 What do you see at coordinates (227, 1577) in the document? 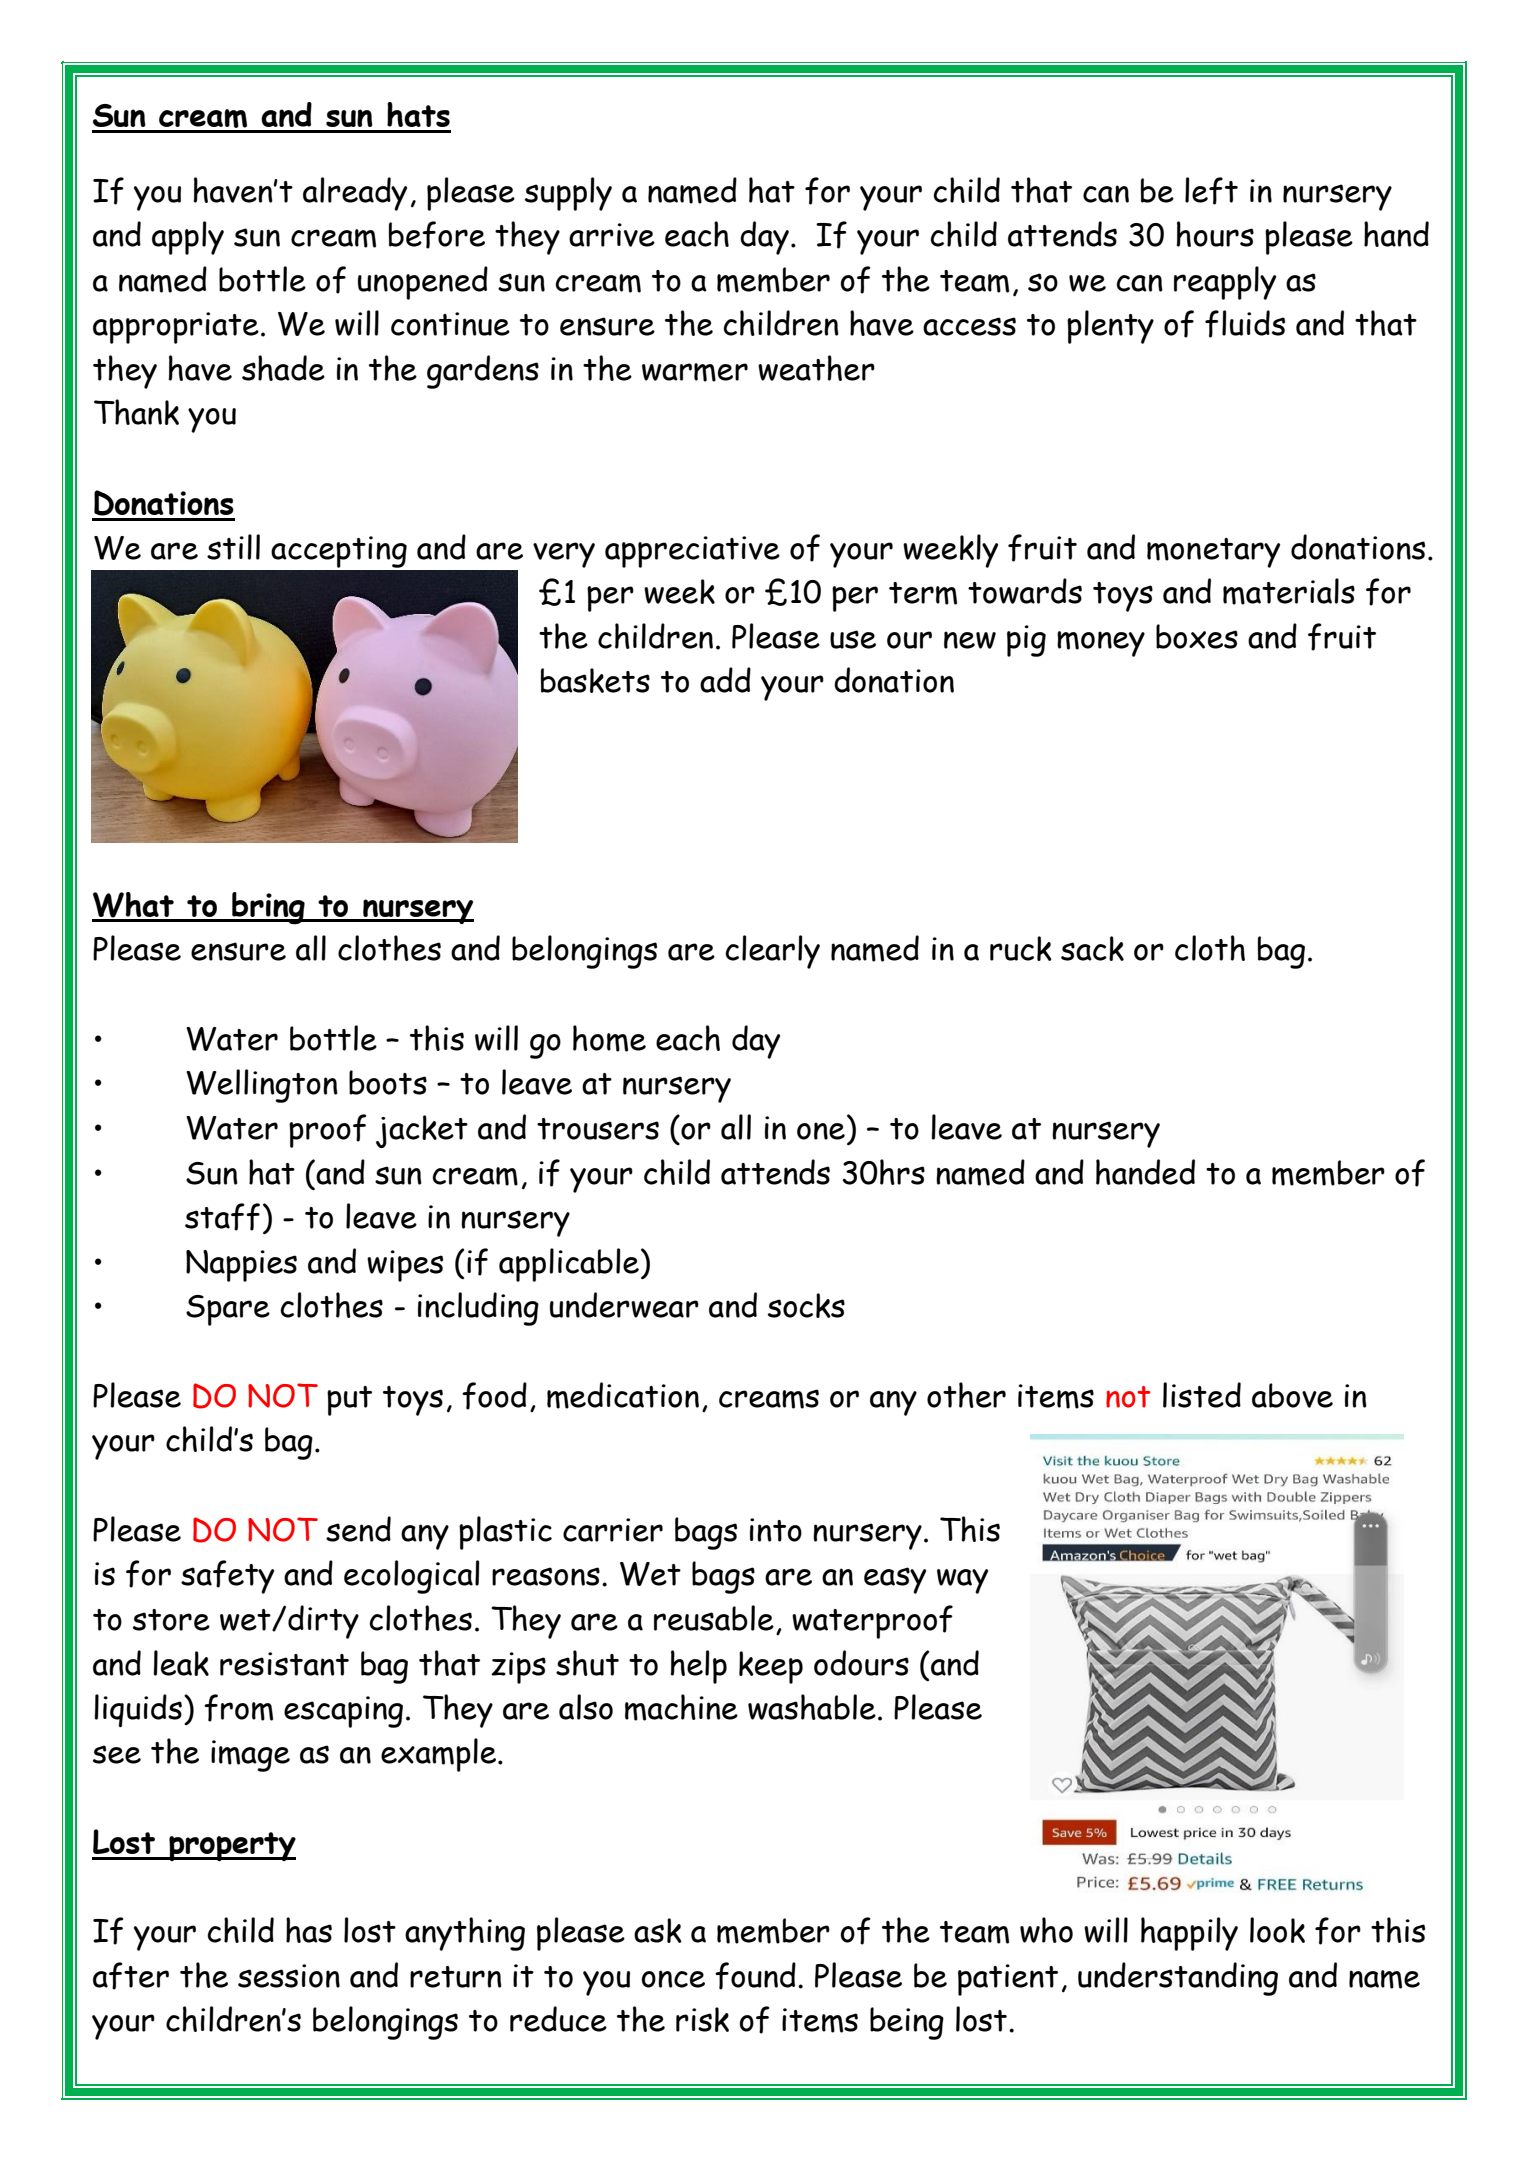
I see `safety` at bounding box center [227, 1577].
